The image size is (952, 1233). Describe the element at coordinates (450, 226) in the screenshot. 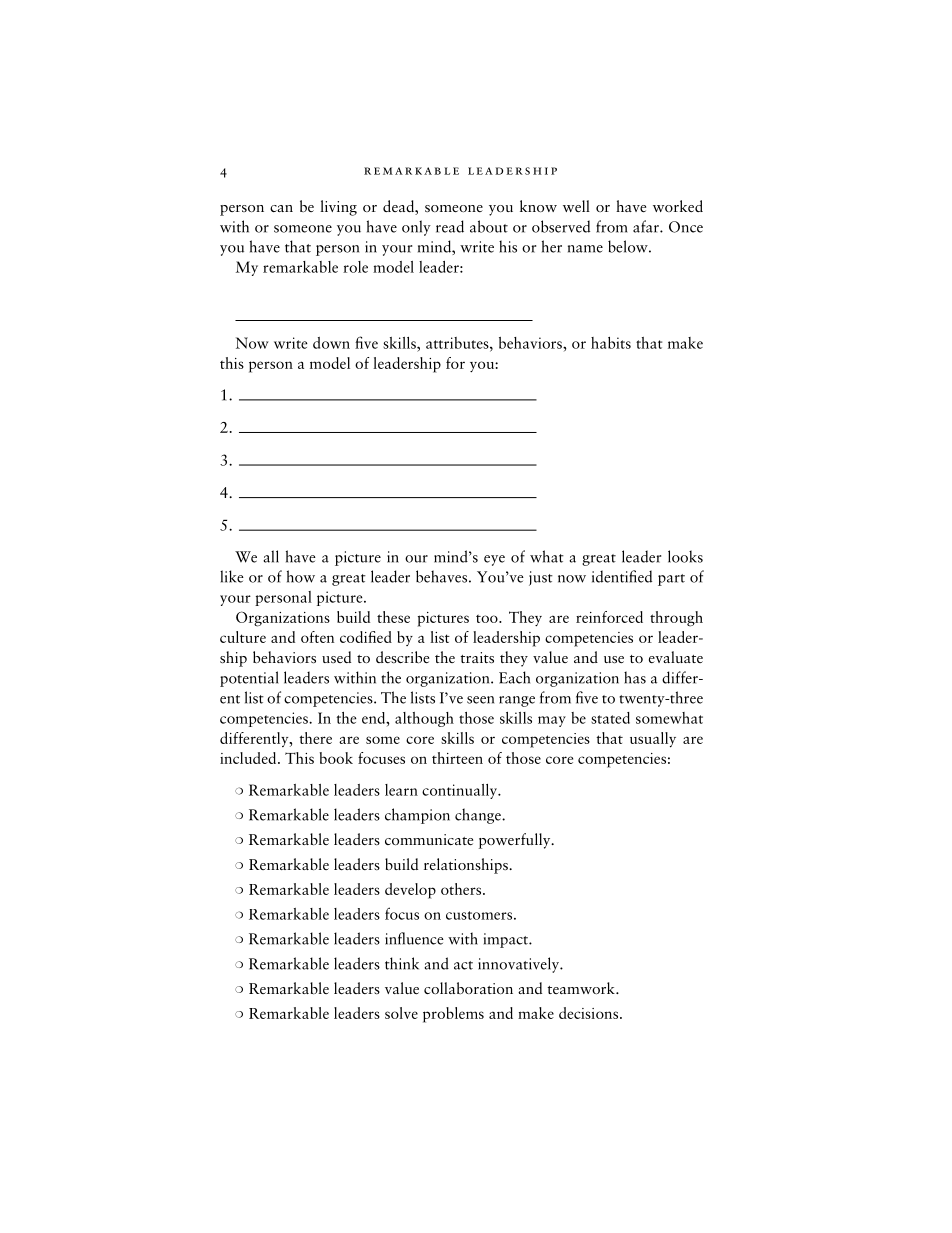

I see `read` at that location.
